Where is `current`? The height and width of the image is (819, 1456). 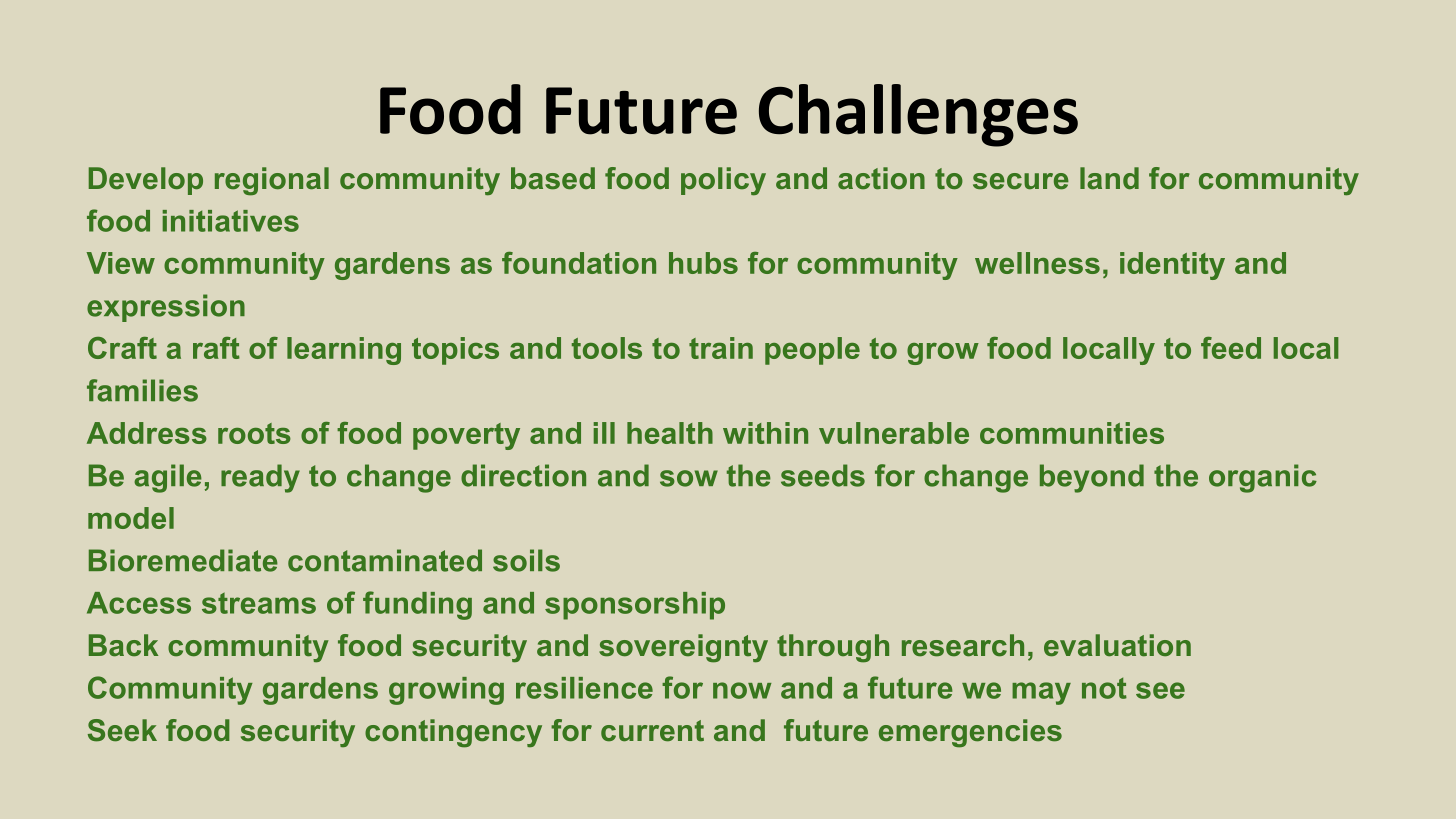 current is located at coordinates (652, 730).
